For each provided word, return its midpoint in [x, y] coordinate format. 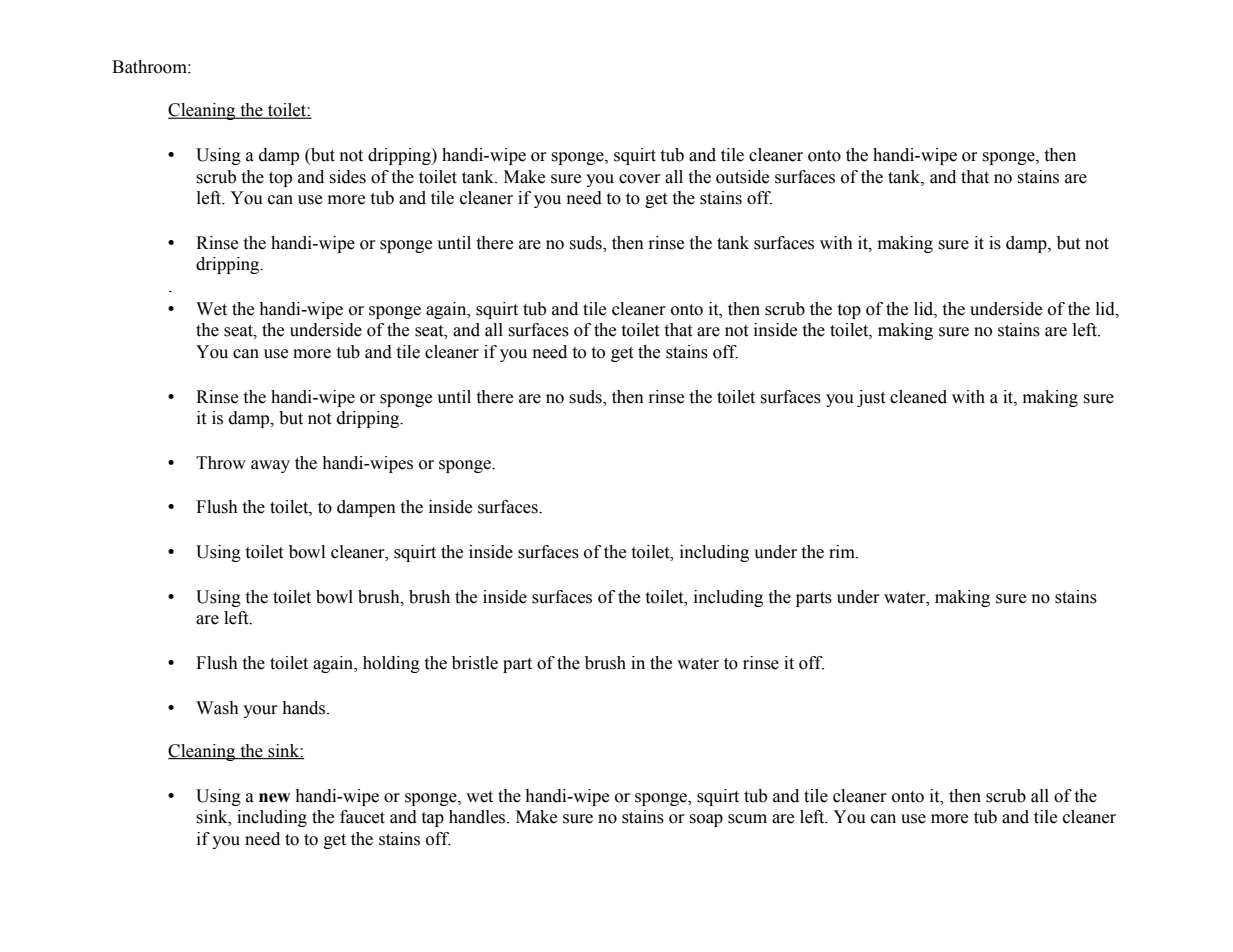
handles [478, 817]
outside [742, 177]
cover [640, 179]
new [274, 798]
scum [747, 819]
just [871, 398]
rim [843, 551]
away [270, 466]
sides [347, 177]
